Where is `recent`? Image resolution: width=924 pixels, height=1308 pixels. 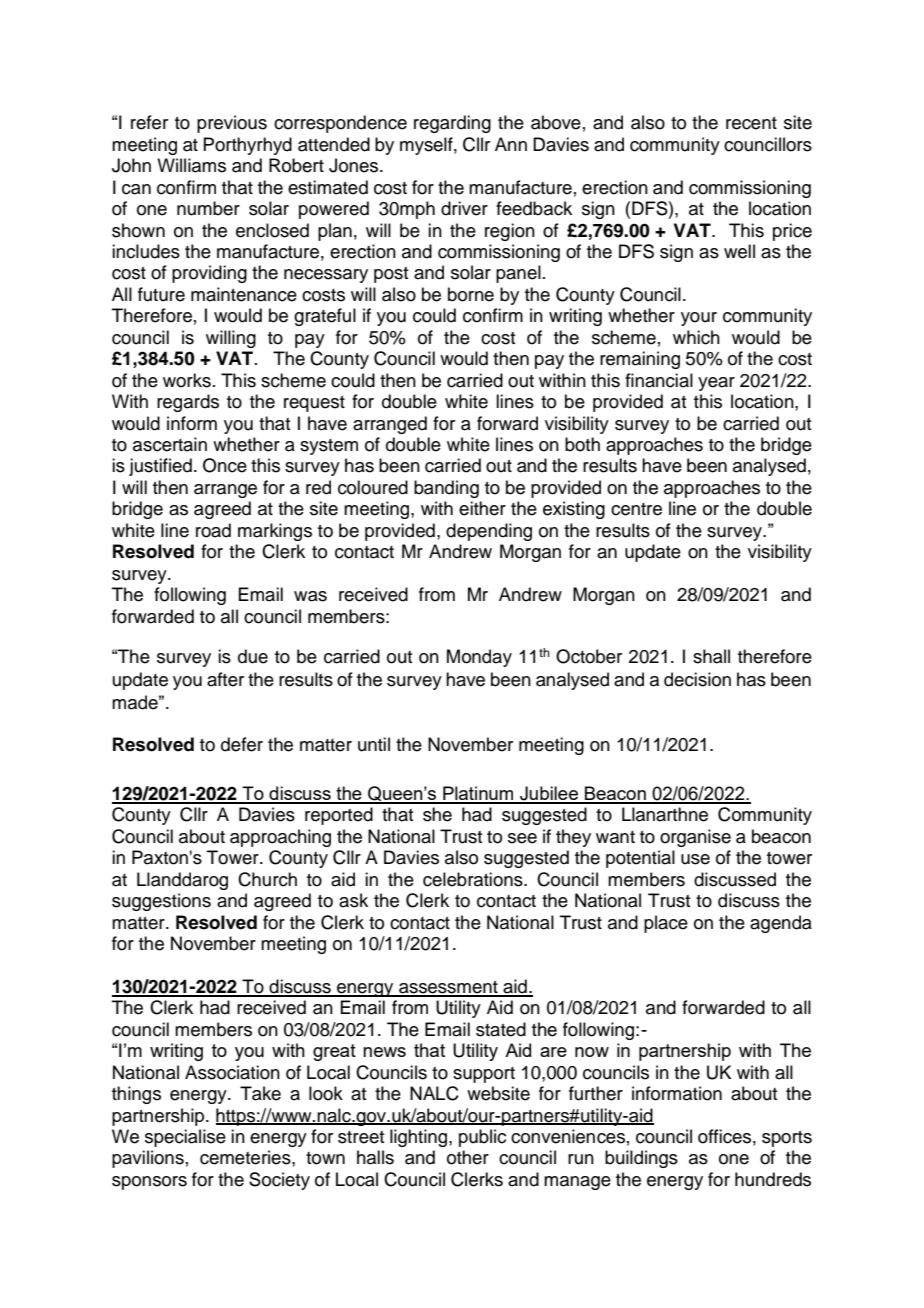
recent is located at coordinates (751, 123).
